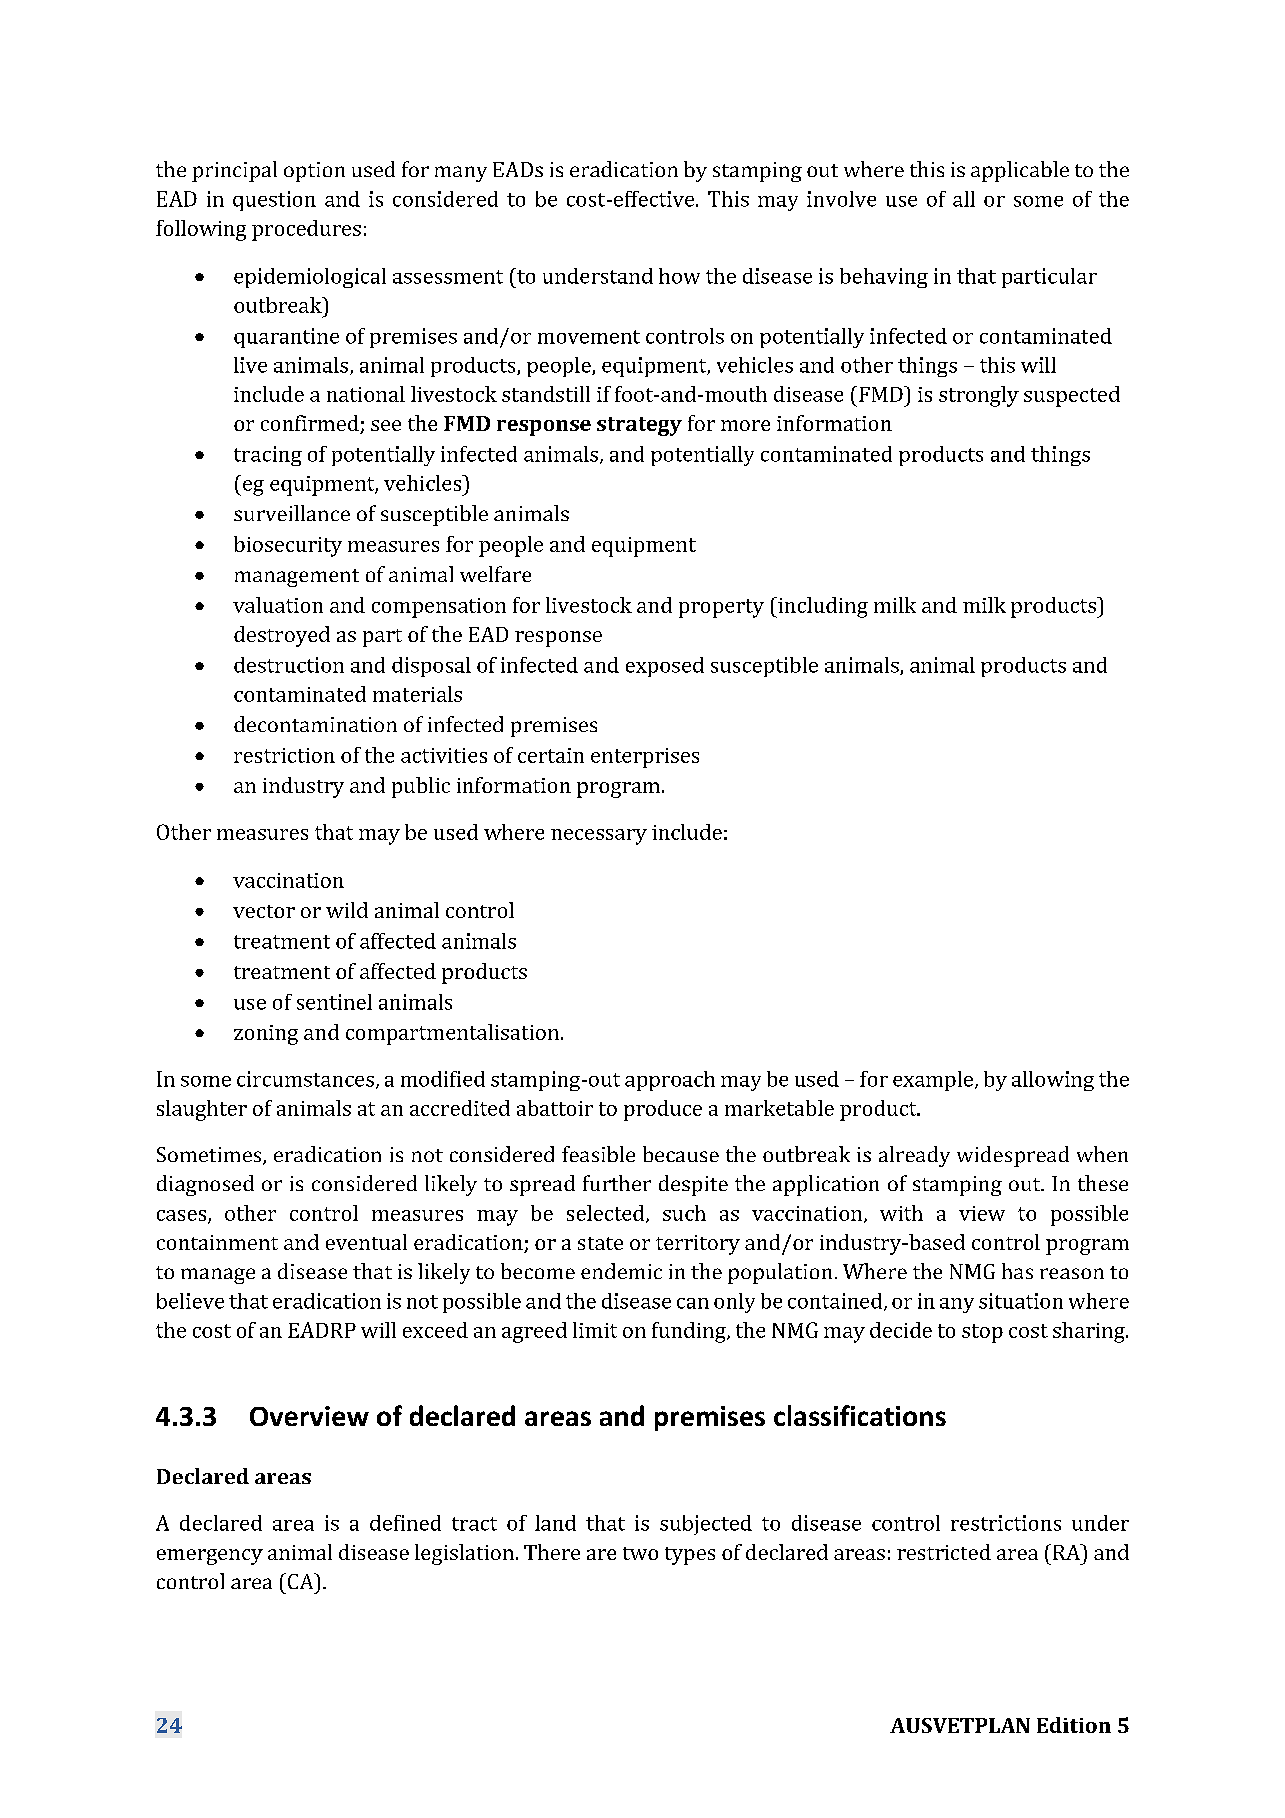 Image resolution: width=1285 pixels, height=1818 pixels. Describe the element at coordinates (210, 1557) in the document. I see `emergency` at that location.
